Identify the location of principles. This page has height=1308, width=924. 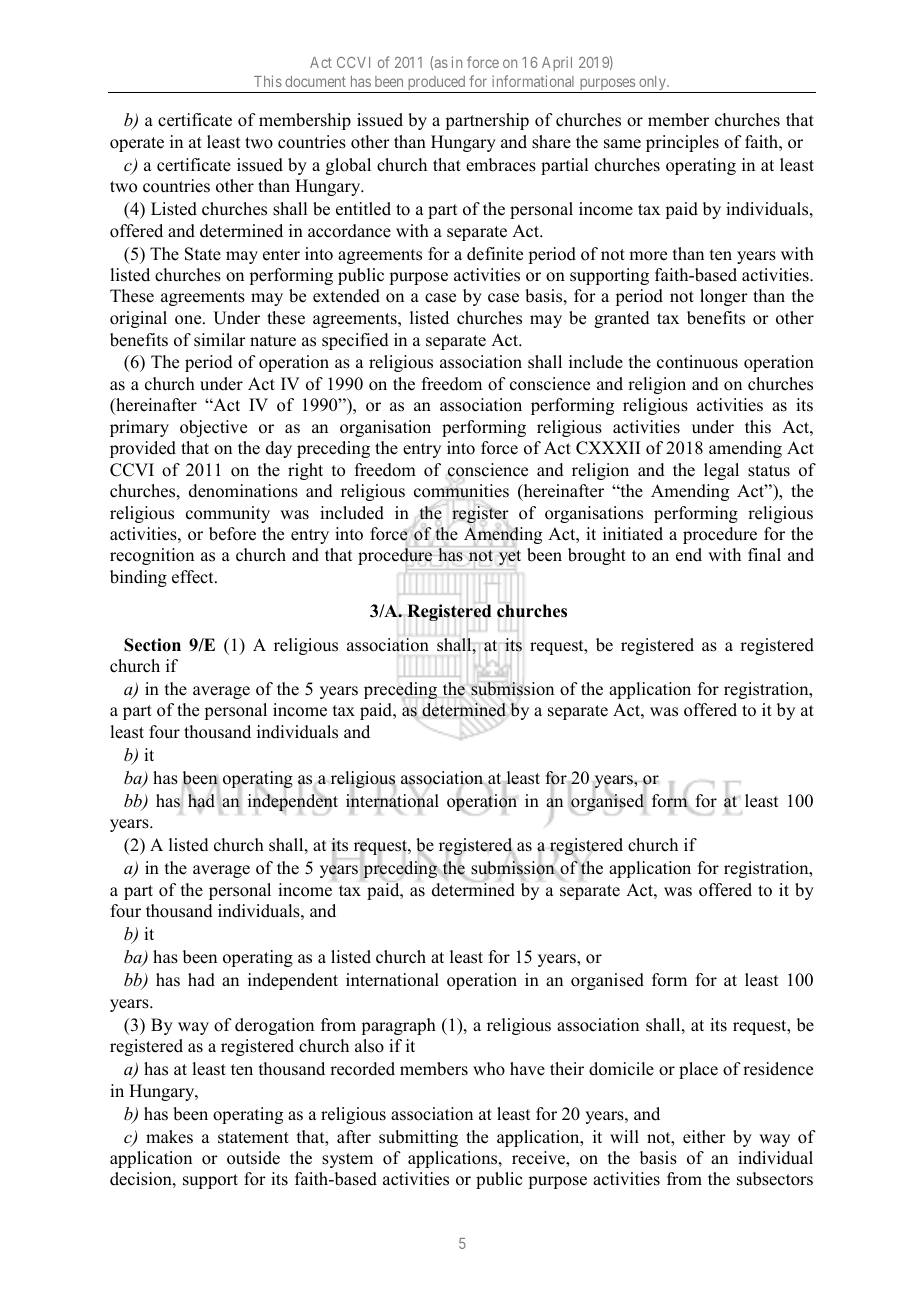
(682, 143).
